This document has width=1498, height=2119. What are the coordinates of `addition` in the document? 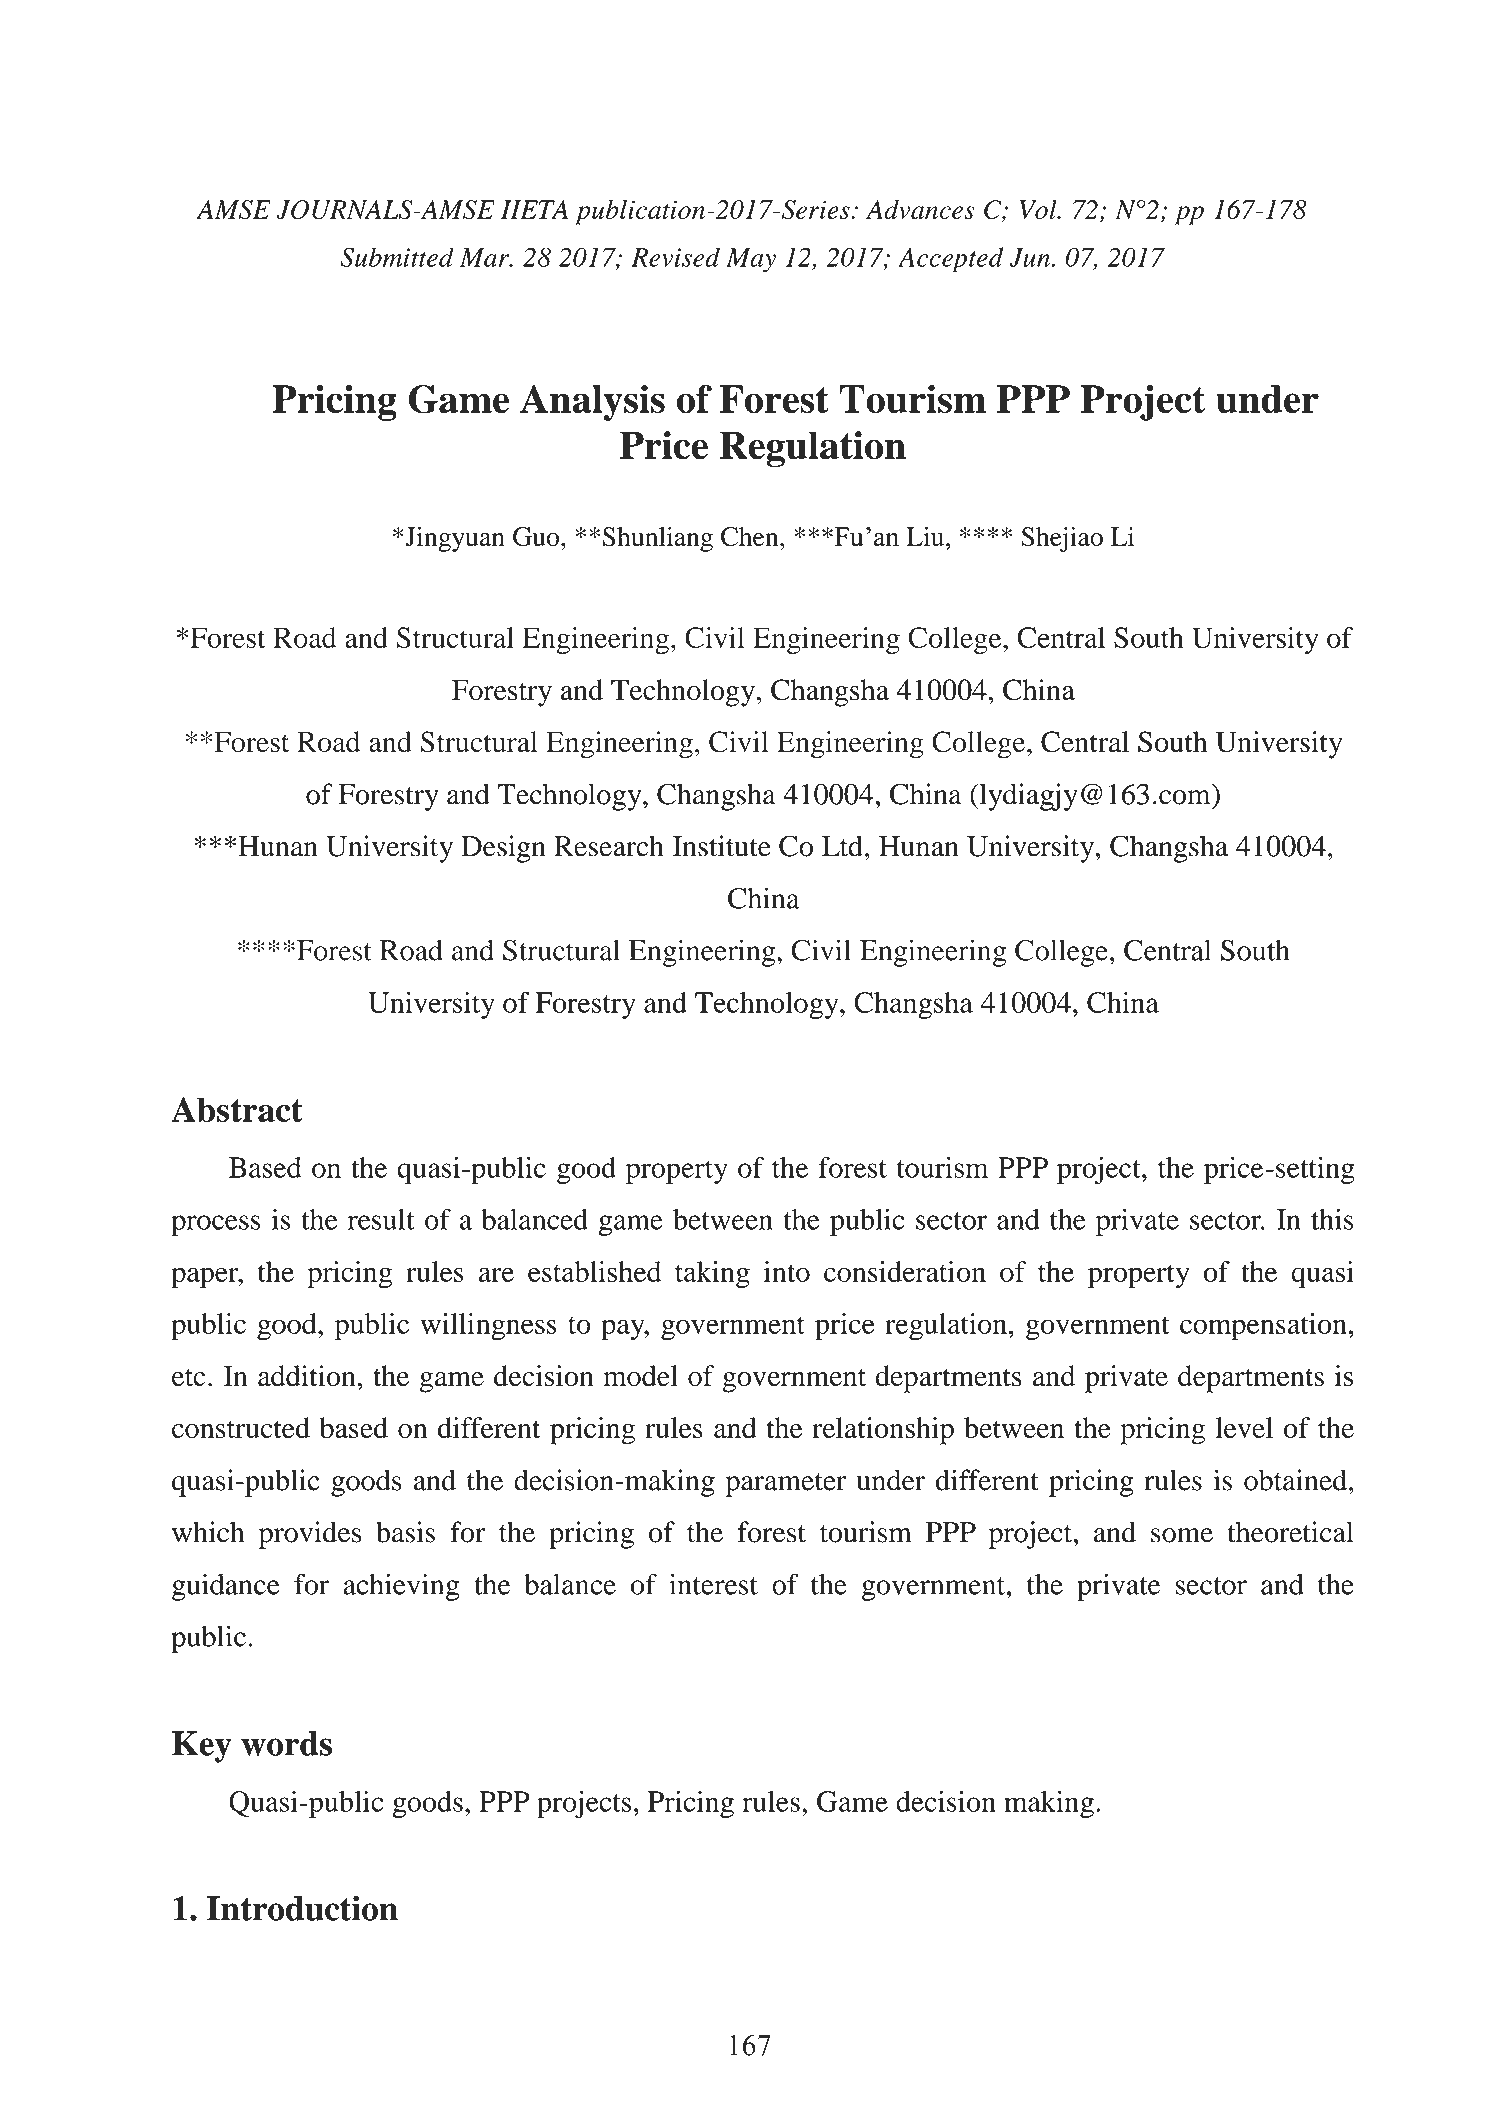 It's located at (307, 1376).
